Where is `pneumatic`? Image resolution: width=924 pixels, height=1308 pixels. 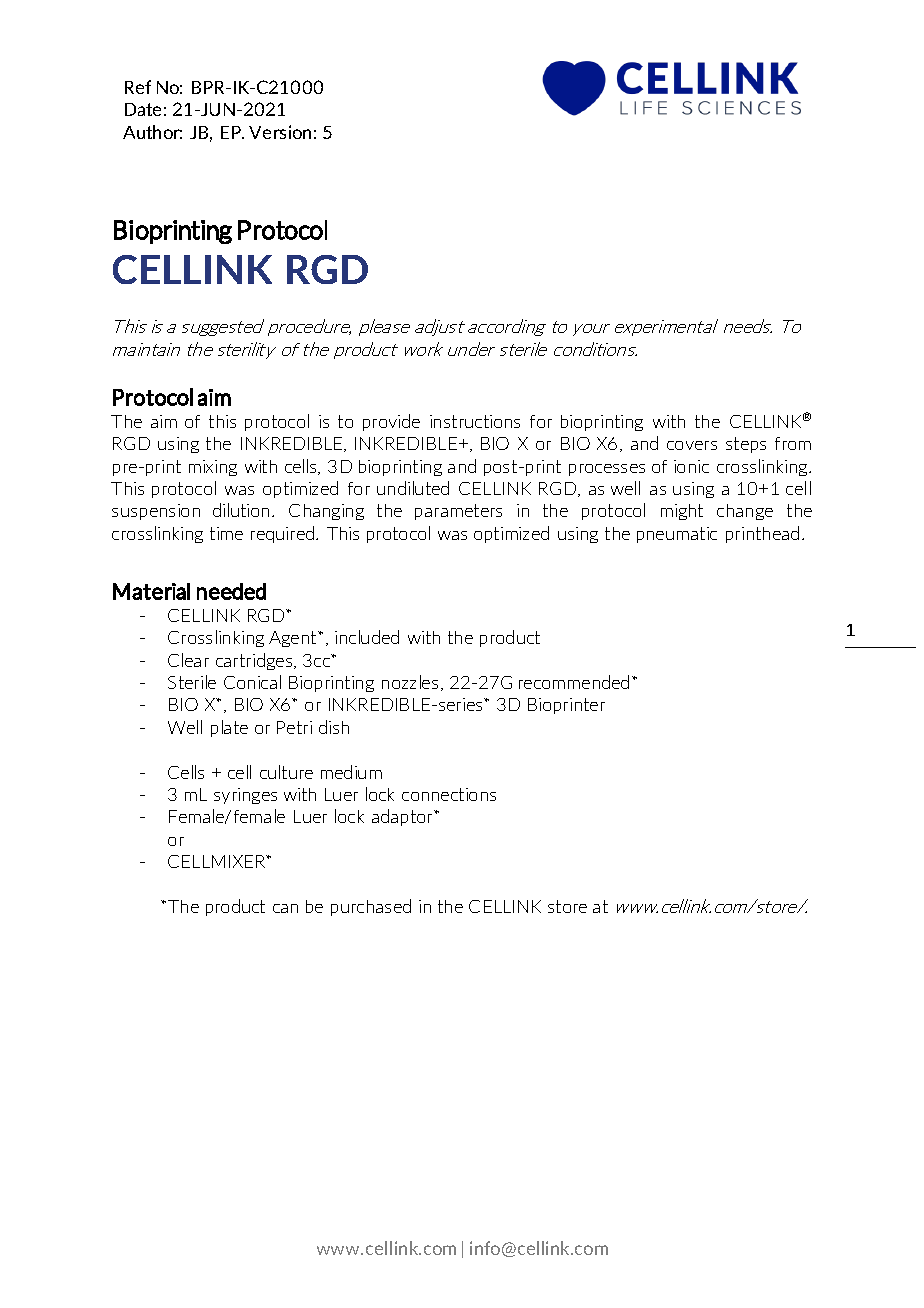 pneumatic is located at coordinates (677, 535).
